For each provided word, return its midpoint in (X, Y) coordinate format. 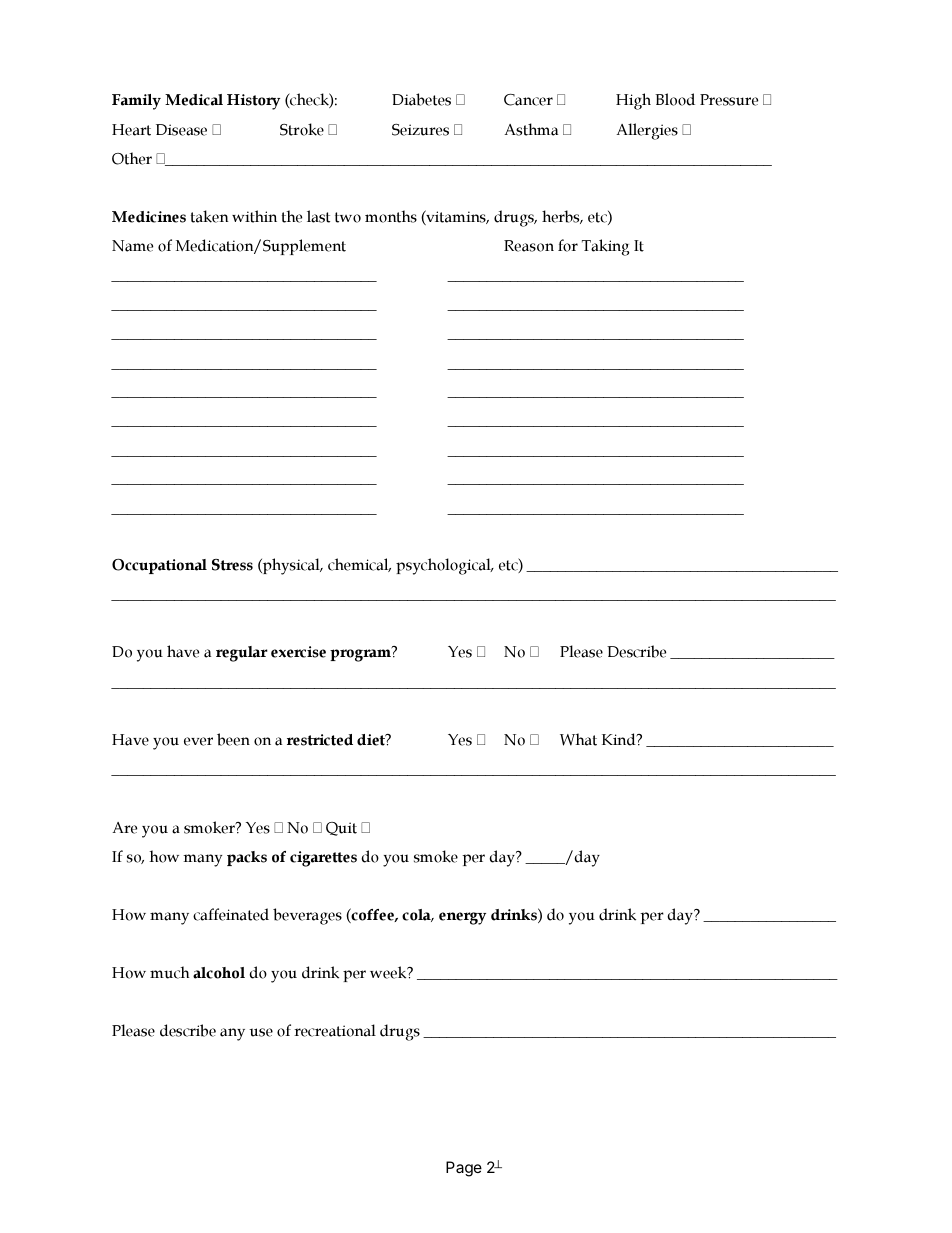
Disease (181, 130)
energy (462, 918)
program (360, 655)
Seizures (420, 130)
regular (242, 654)
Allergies (647, 131)
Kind (620, 739)
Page (464, 1169)
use (261, 1032)
